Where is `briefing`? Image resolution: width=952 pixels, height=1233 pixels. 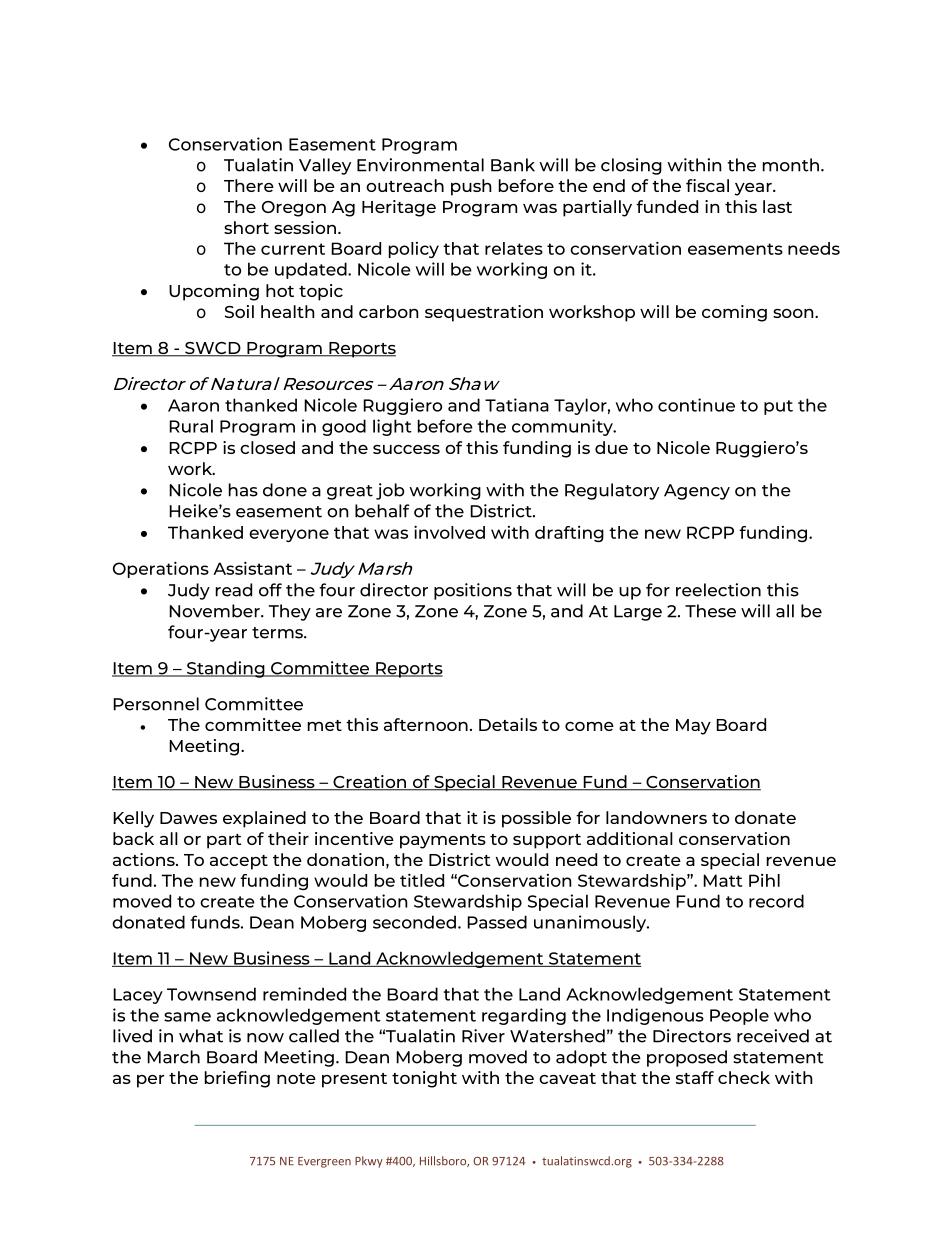 briefing is located at coordinates (237, 1079).
